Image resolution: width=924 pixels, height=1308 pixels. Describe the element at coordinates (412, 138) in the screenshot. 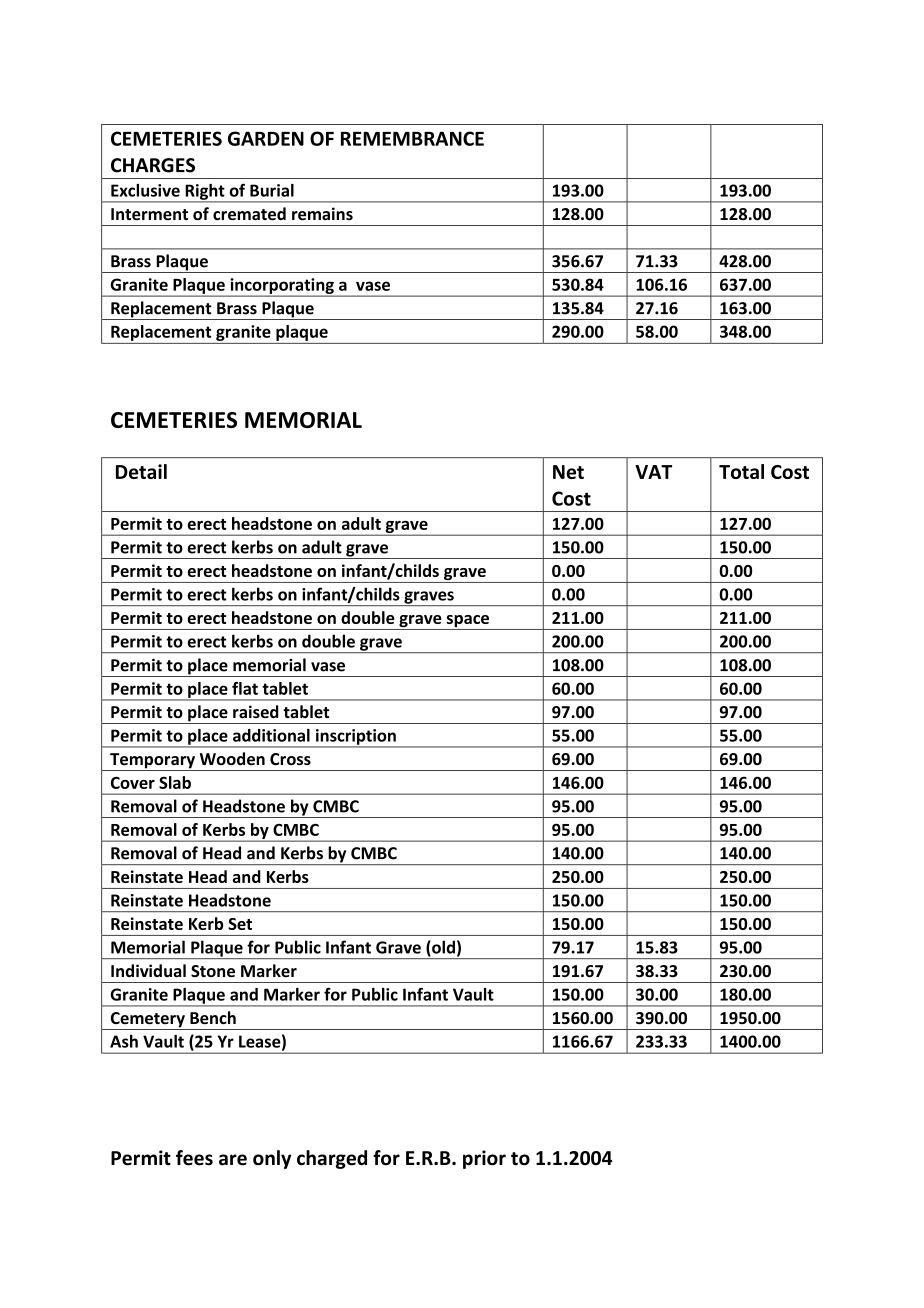

I see `REMEMBRANCE` at that location.
